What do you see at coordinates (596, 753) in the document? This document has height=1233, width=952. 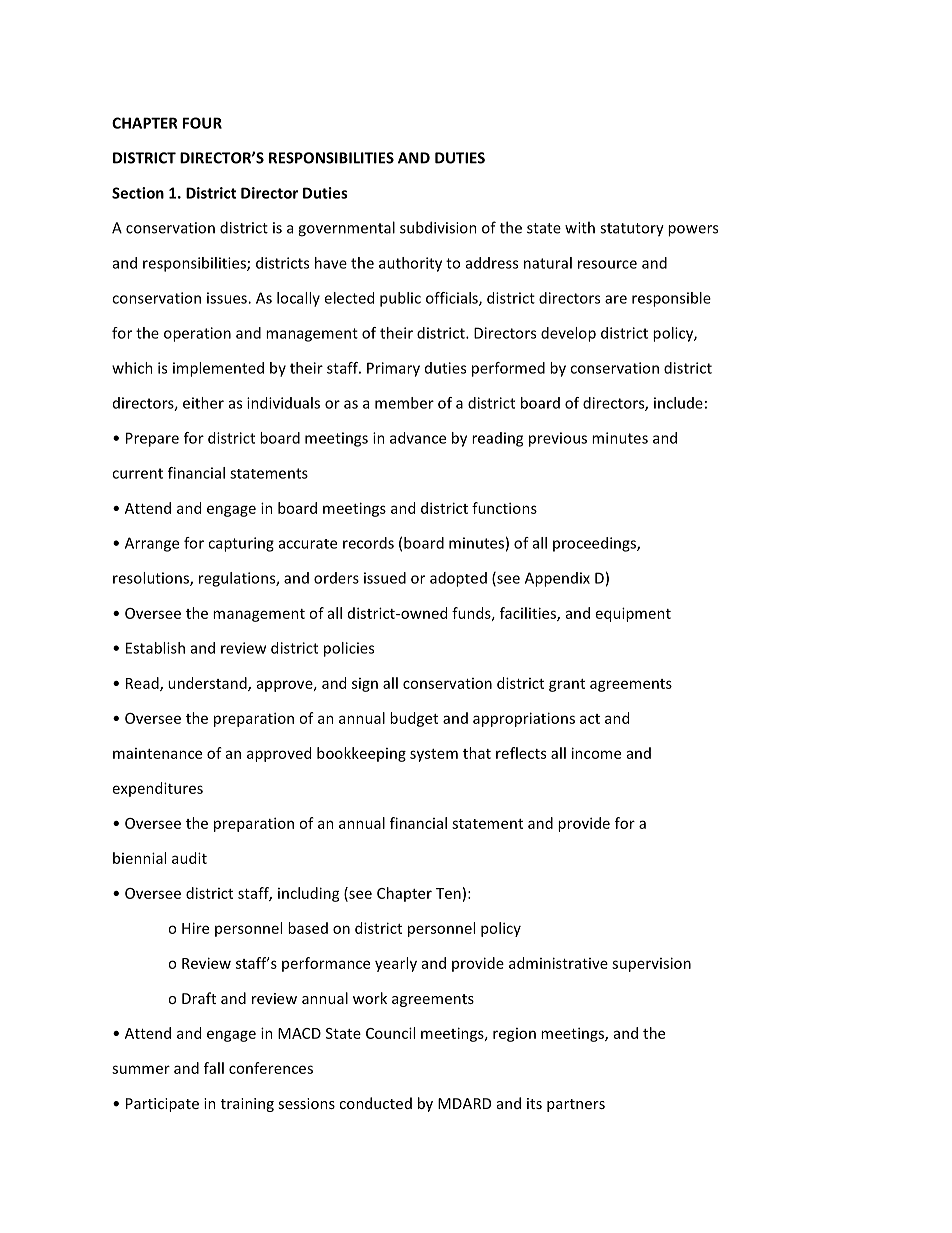 I see `income` at bounding box center [596, 753].
